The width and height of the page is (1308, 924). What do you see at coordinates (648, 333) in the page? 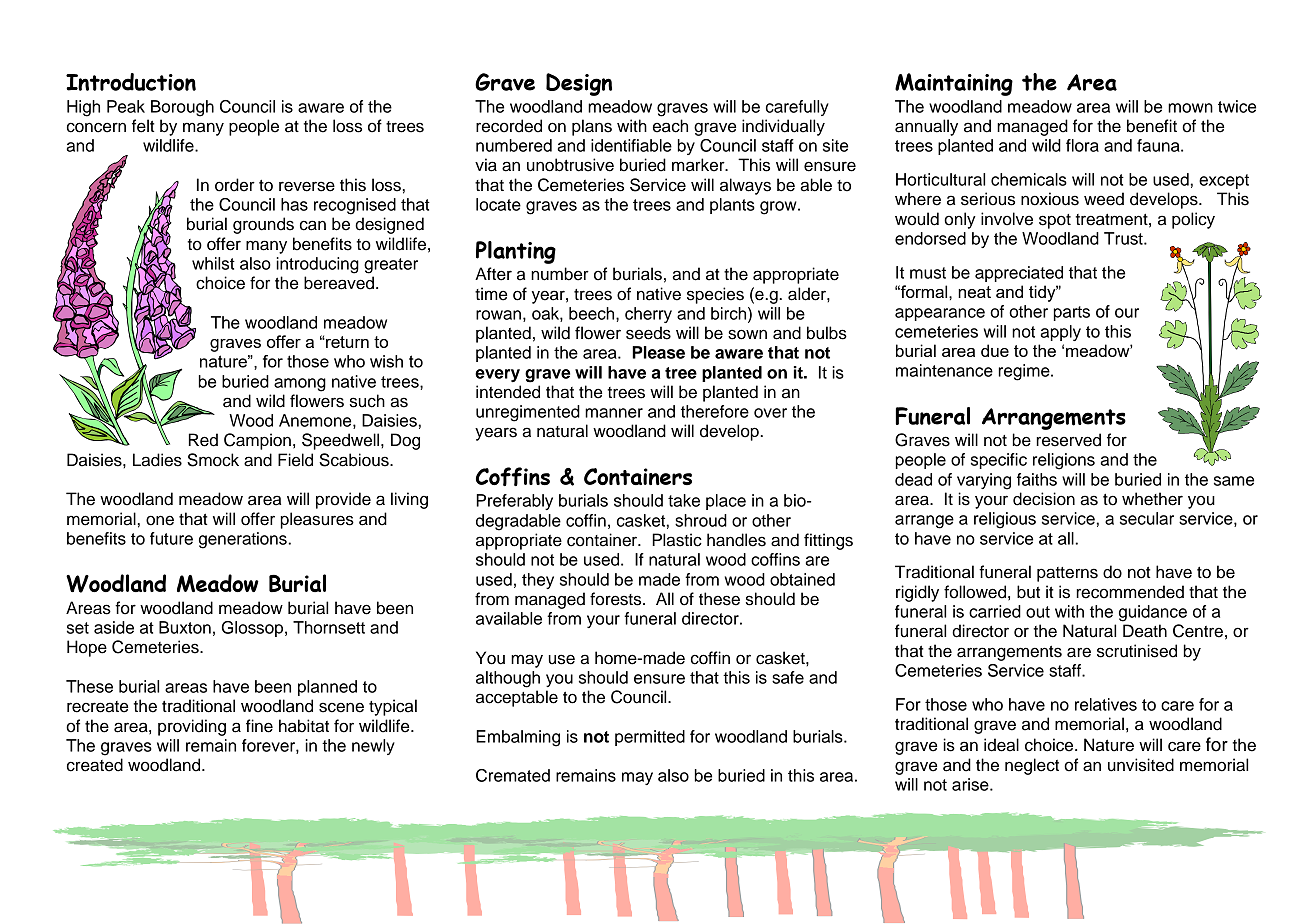
I see `seeds` at bounding box center [648, 333].
